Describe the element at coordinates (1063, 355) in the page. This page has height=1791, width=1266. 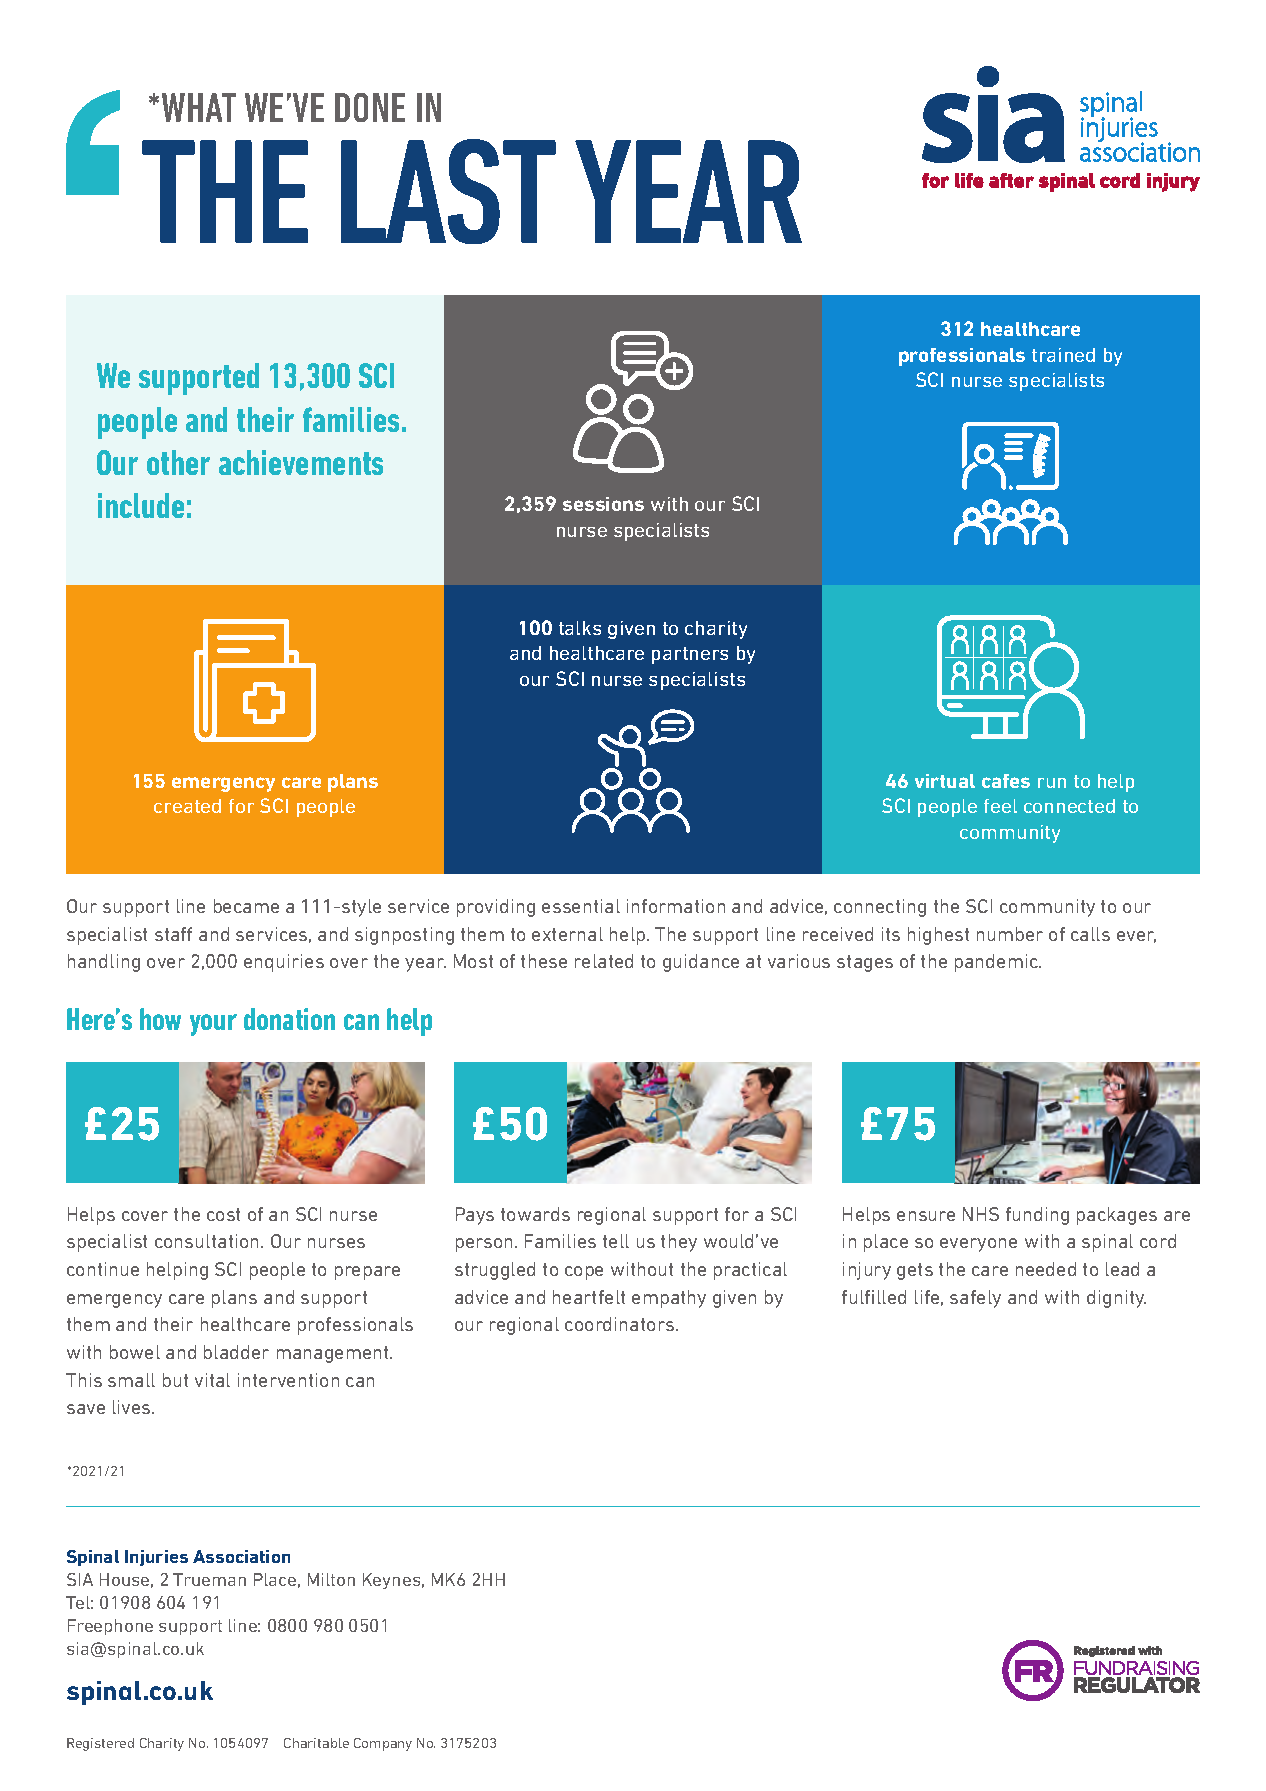
I see `trained` at that location.
